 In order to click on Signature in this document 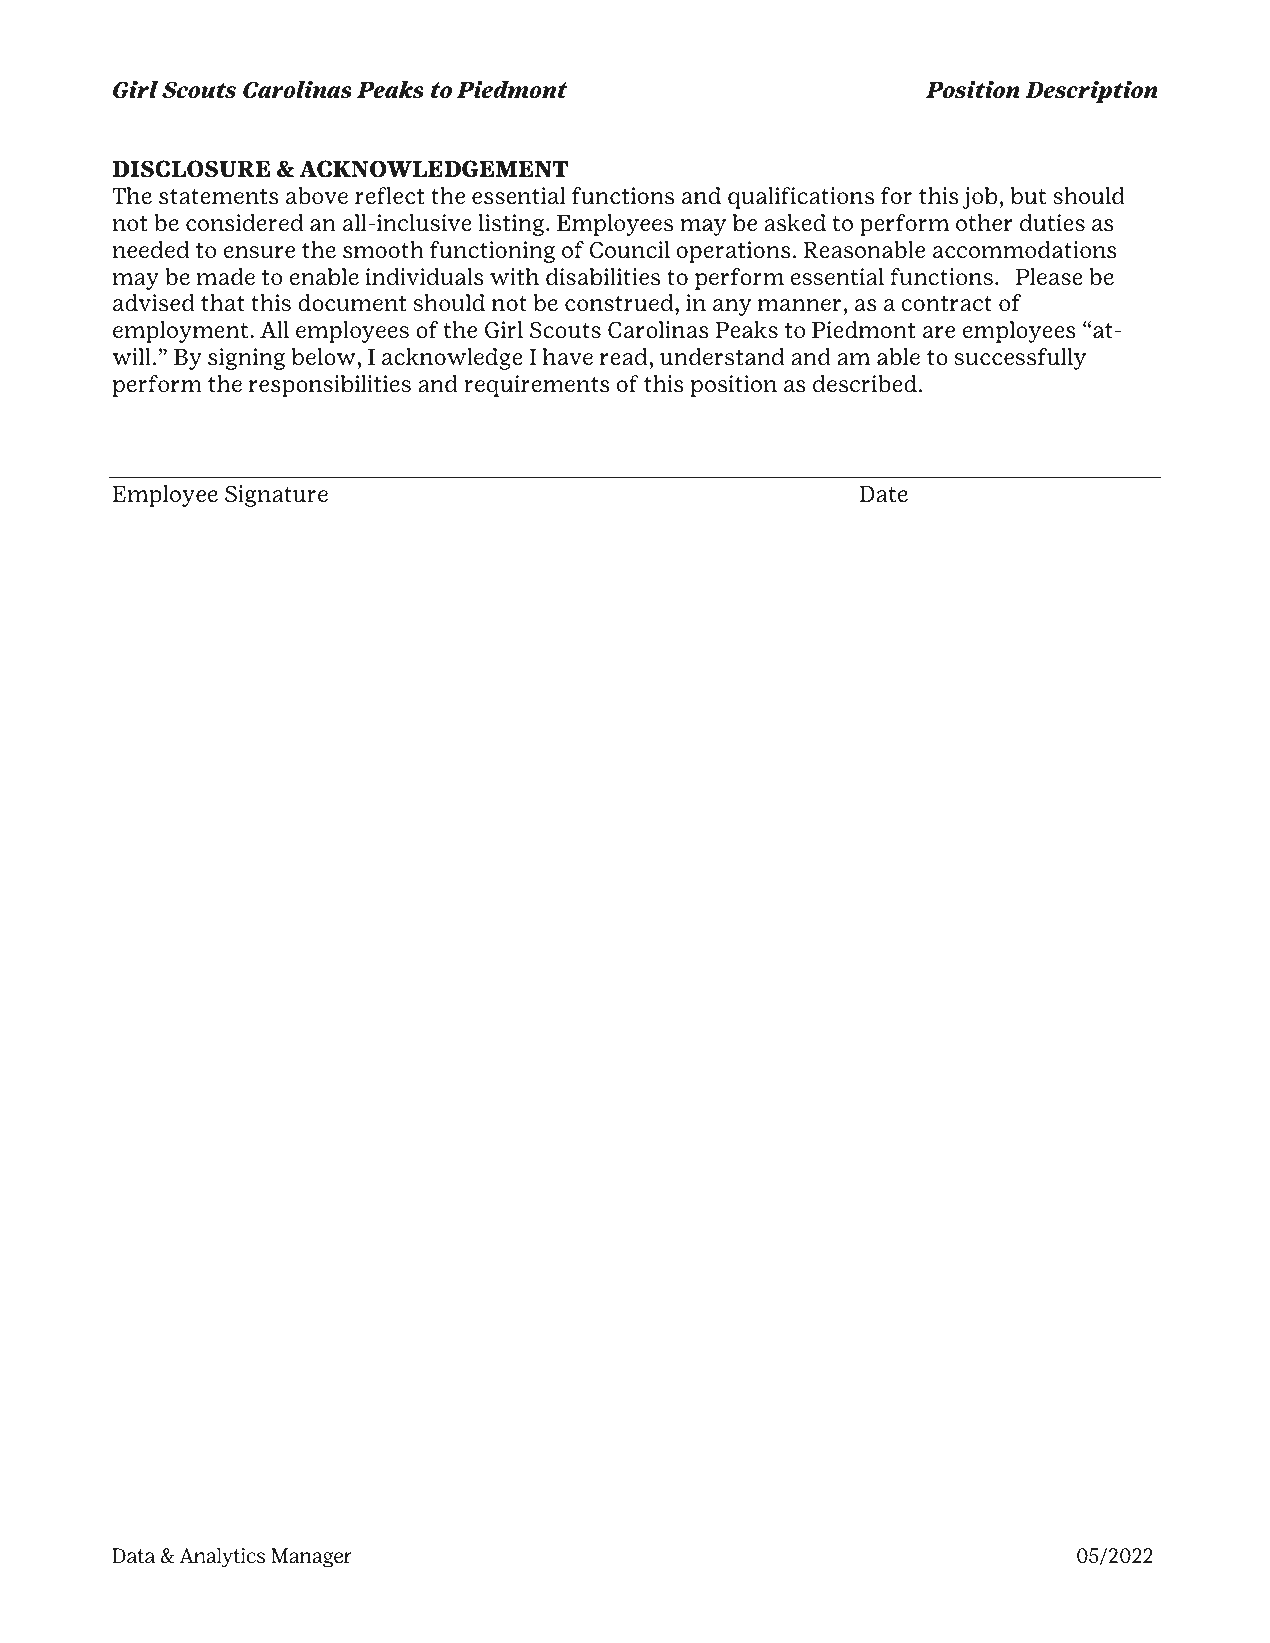, I will do `click(276, 496)`.
